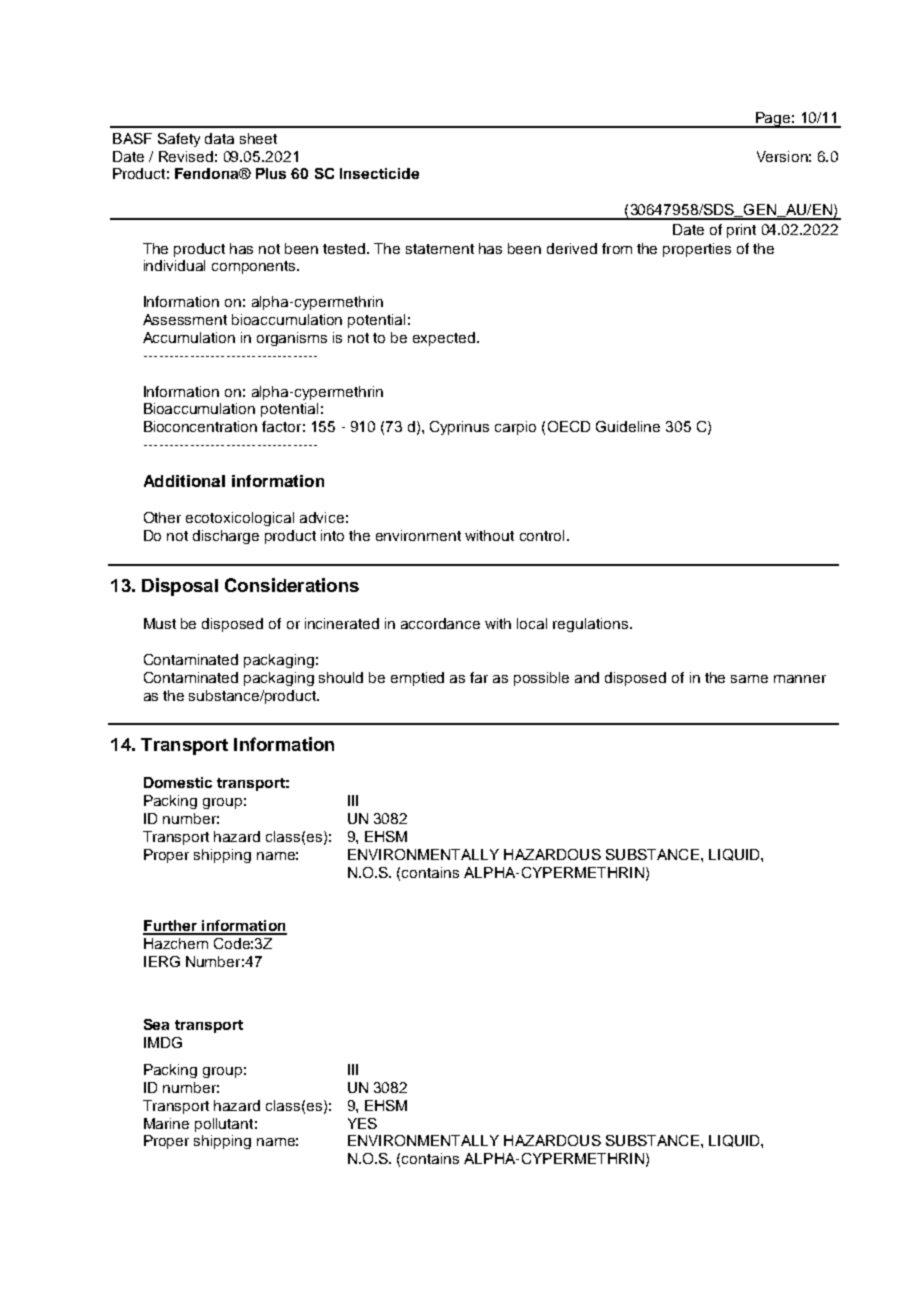 The height and width of the document is (1308, 924). What do you see at coordinates (479, 677) in the document?
I see `far` at bounding box center [479, 677].
